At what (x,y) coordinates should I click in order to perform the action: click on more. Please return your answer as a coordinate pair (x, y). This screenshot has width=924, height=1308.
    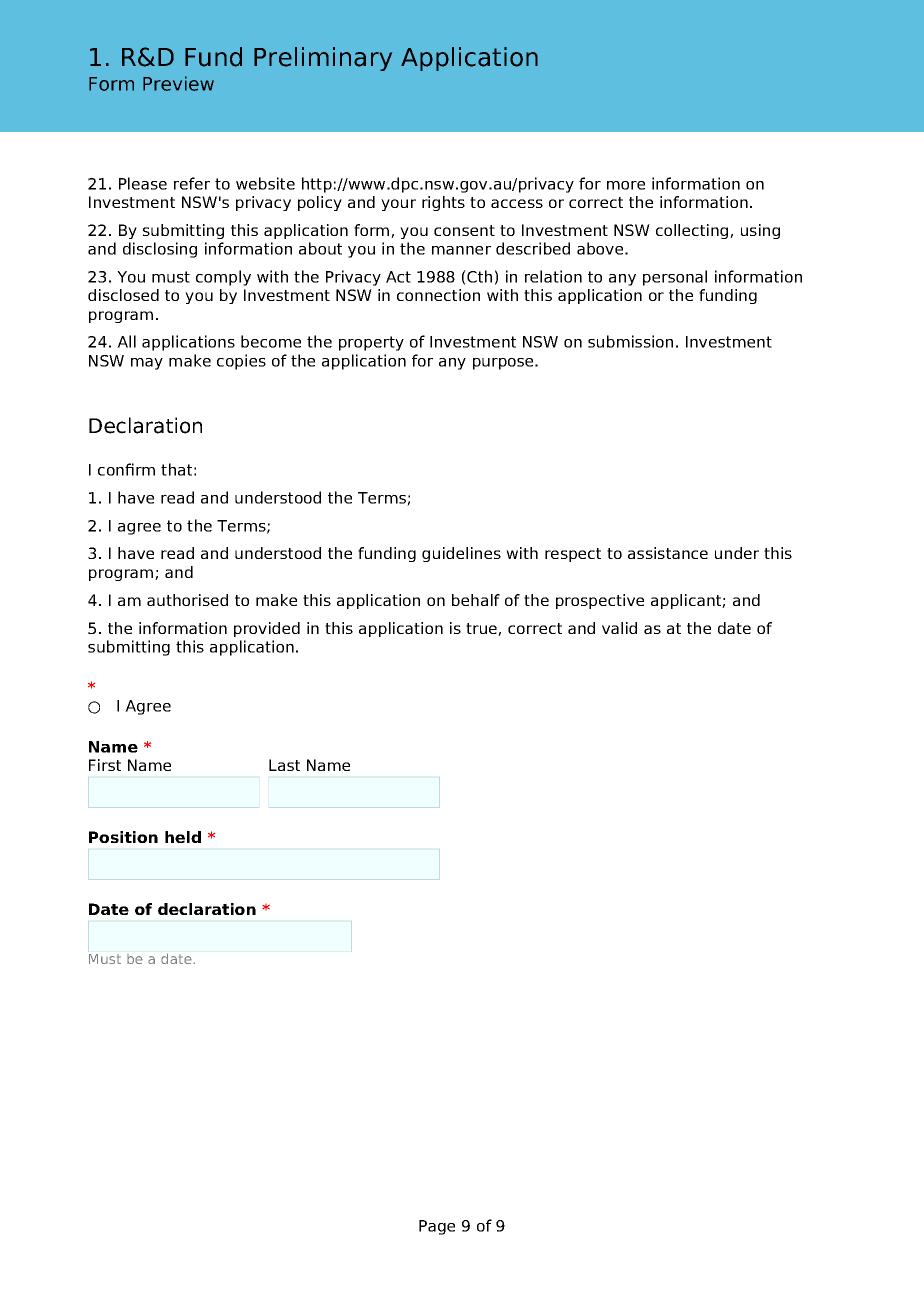
    Looking at the image, I should click on (626, 185).
